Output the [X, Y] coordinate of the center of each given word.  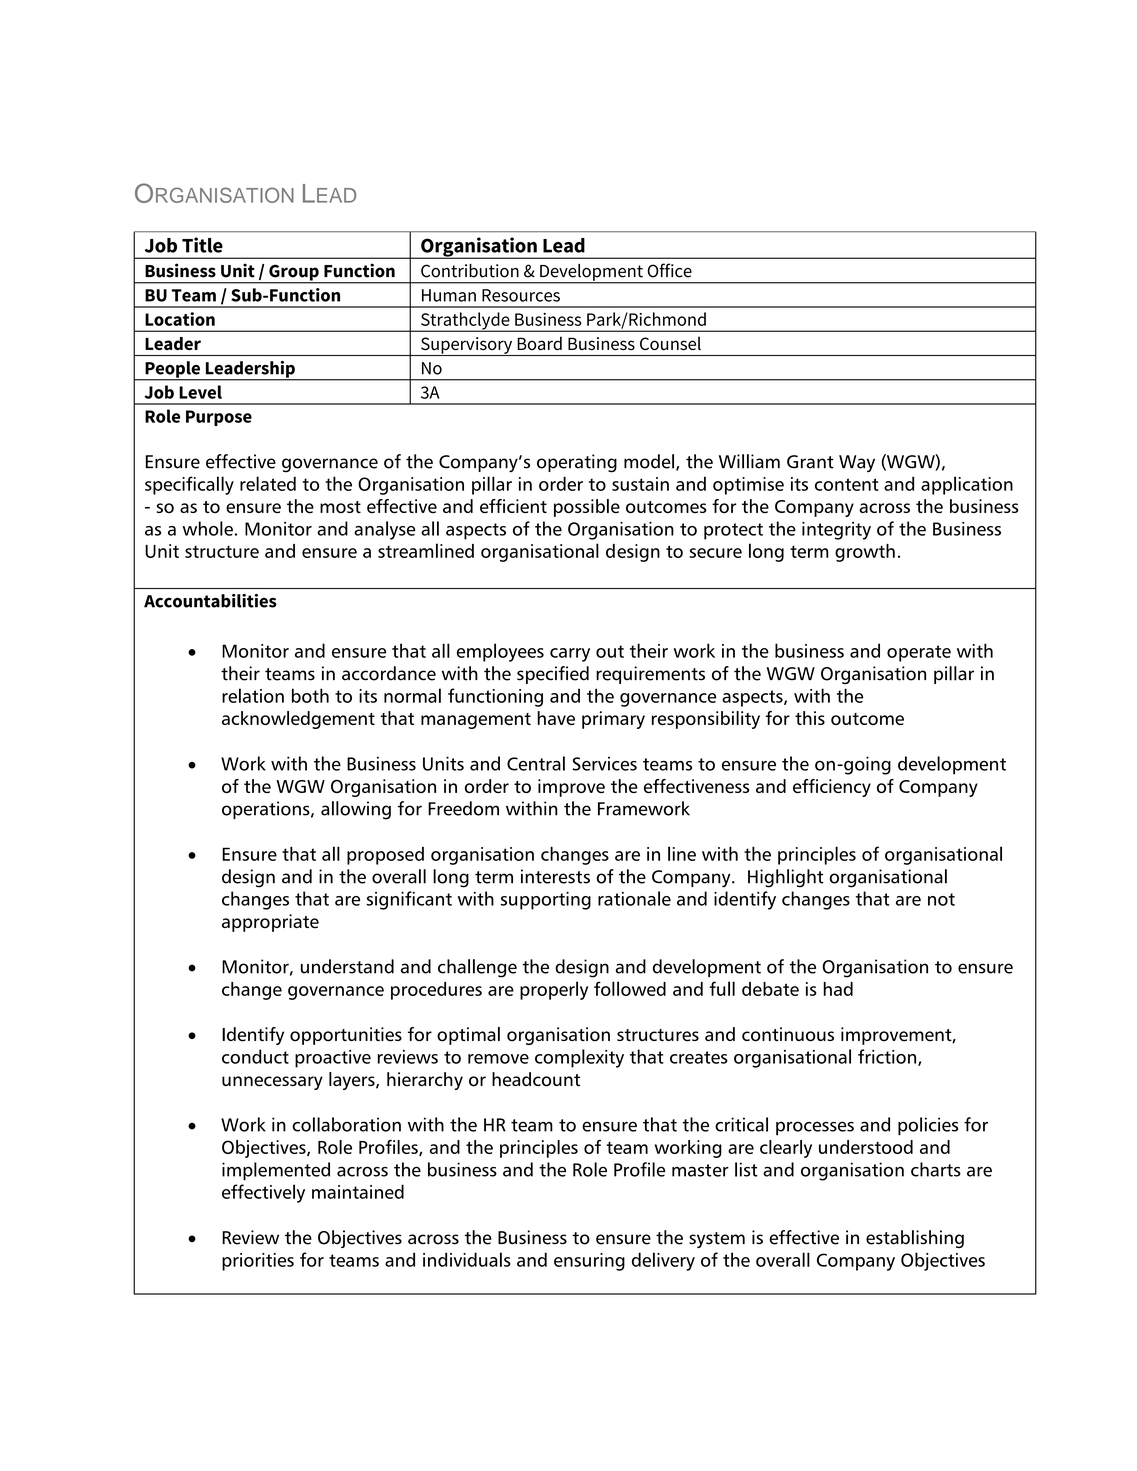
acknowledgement [298, 720]
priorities [258, 1262]
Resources [521, 295]
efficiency [832, 788]
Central [536, 763]
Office [670, 270]
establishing [915, 1239]
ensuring [589, 1262]
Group [294, 273]
